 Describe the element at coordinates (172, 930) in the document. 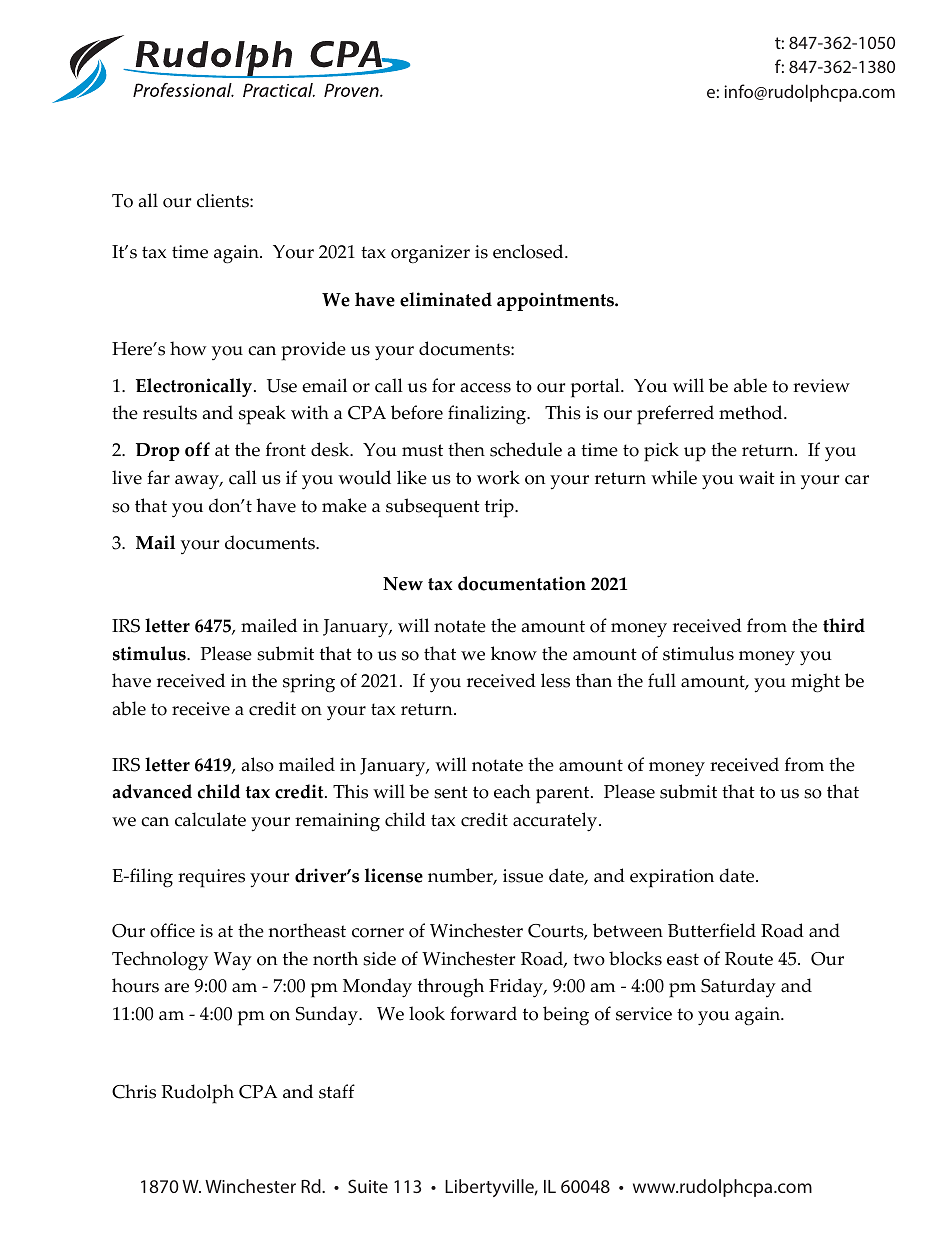

I see `office` at that location.
